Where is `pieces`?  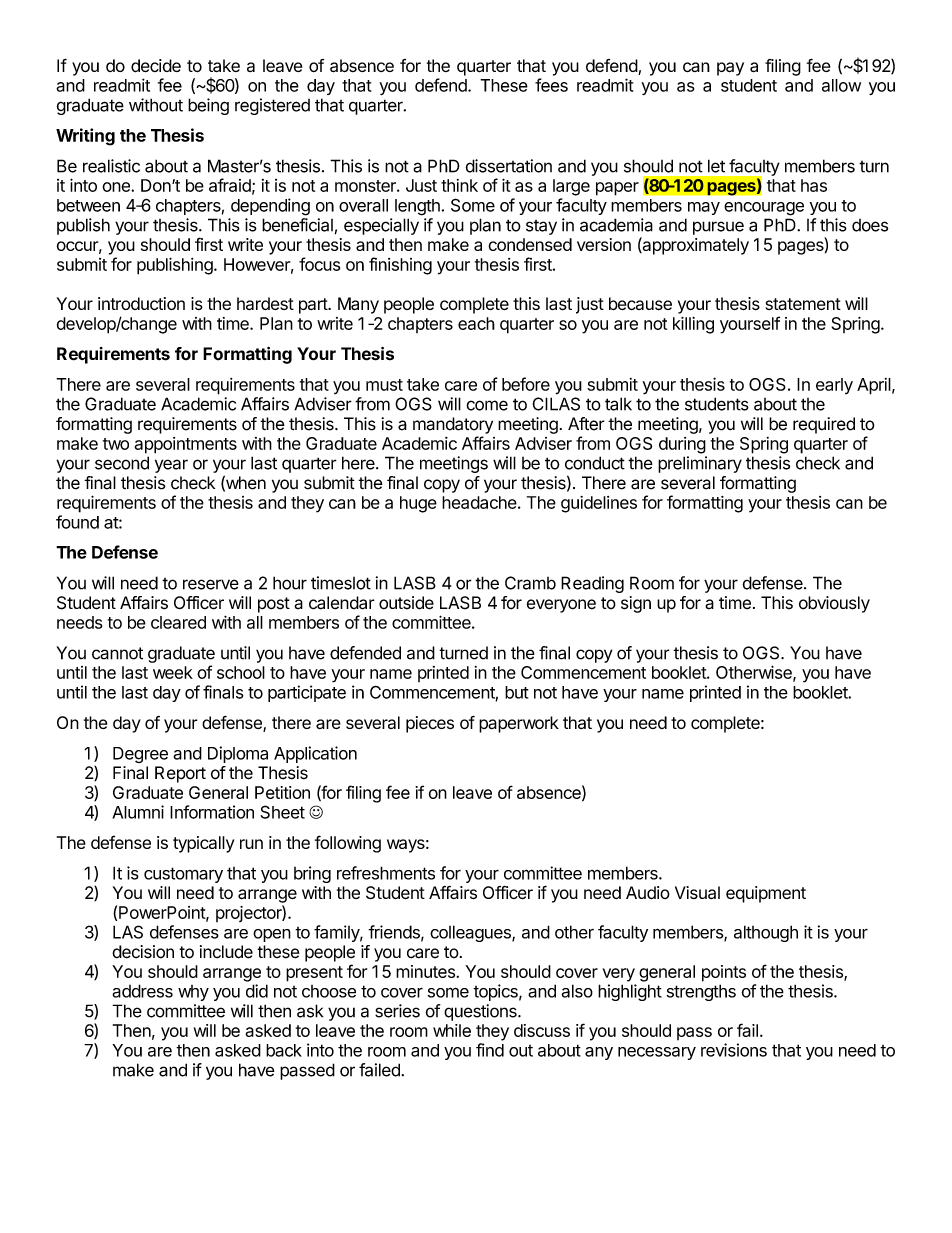
pieces is located at coordinates (430, 724).
